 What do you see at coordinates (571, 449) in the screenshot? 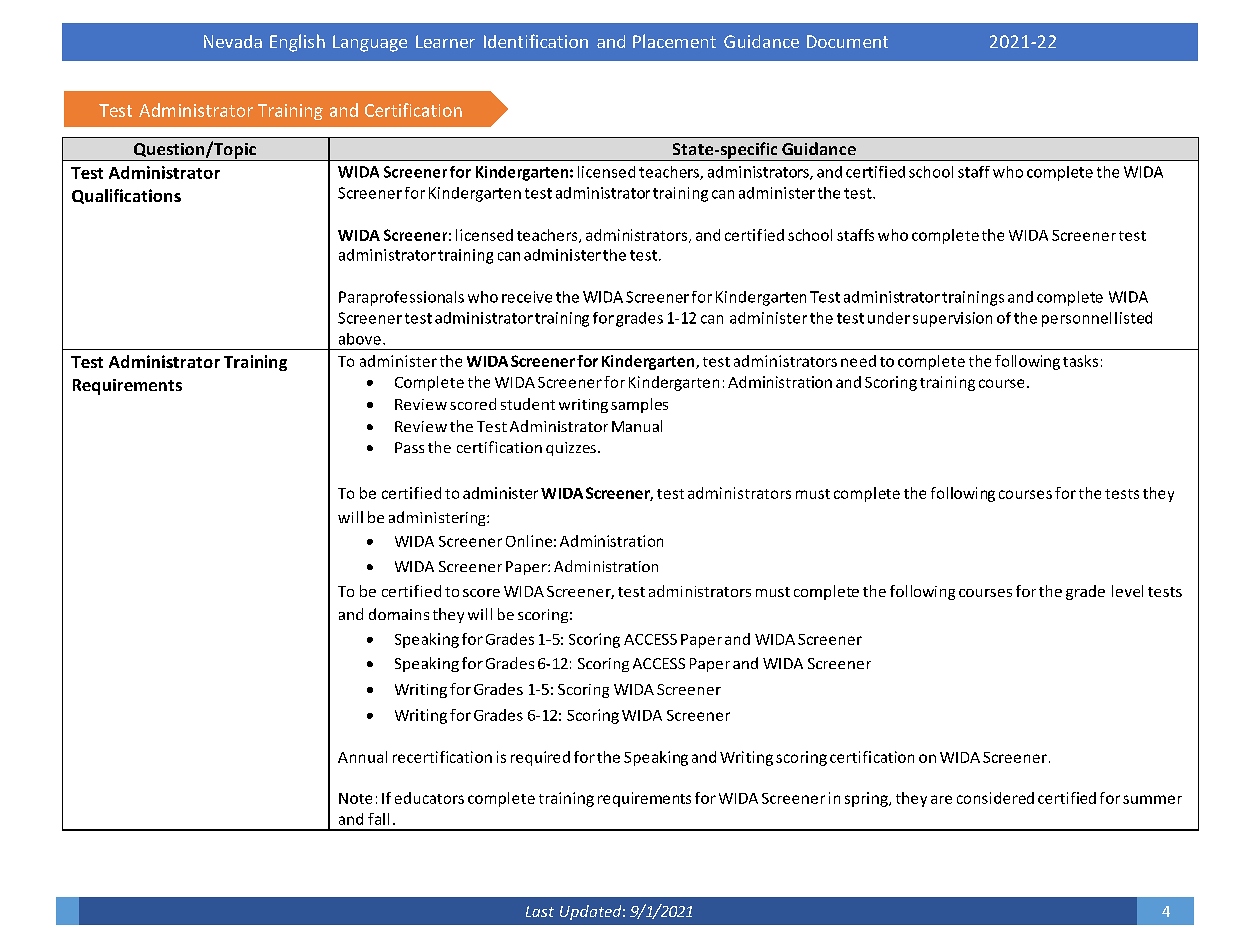
I see `quizzes` at bounding box center [571, 449].
